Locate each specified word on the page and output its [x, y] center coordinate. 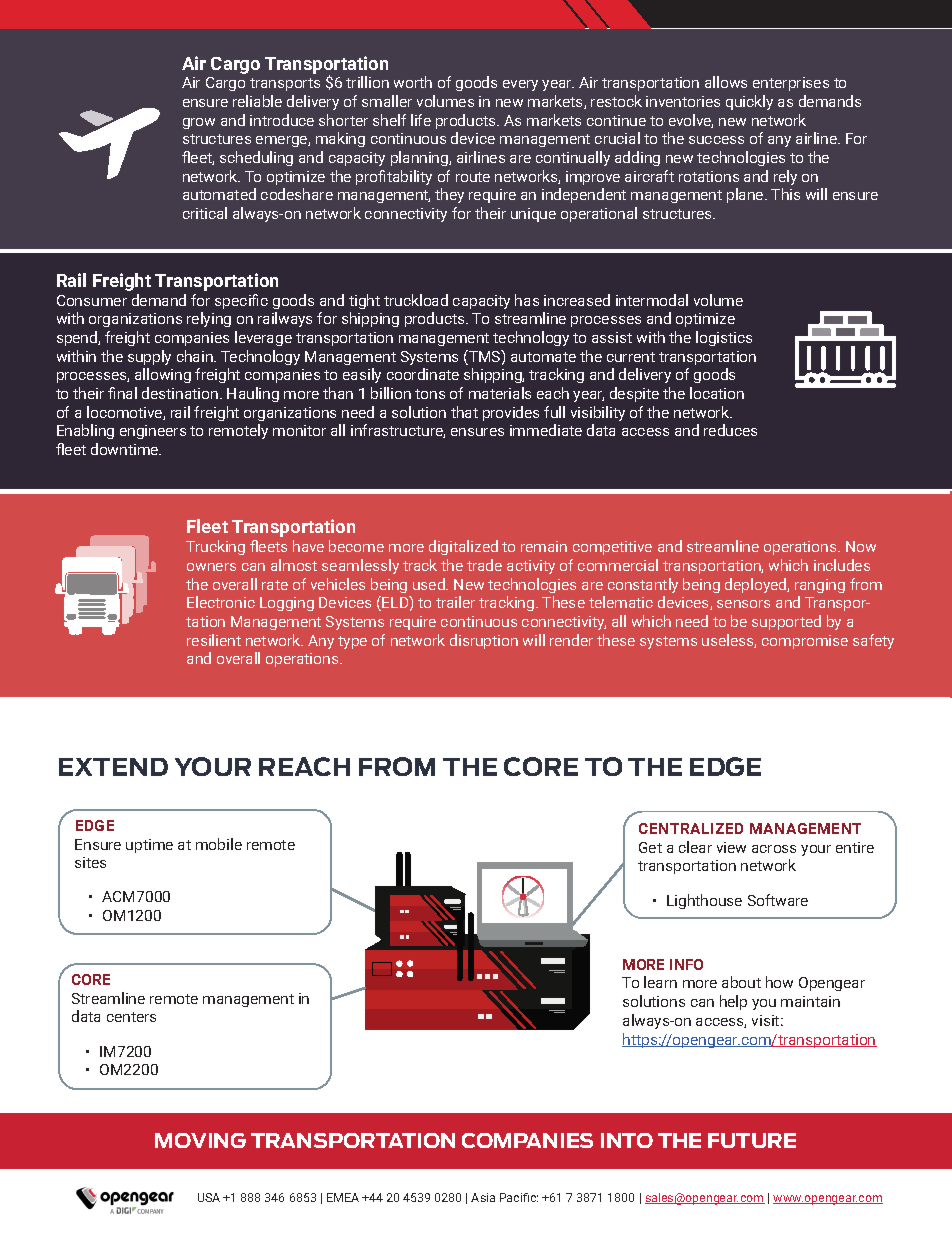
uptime [149, 846]
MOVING [200, 1140]
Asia [483, 1197]
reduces [730, 430]
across [774, 849]
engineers [153, 432]
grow [199, 123]
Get [650, 847]
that [464, 412]
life [421, 120]
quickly [749, 102]
